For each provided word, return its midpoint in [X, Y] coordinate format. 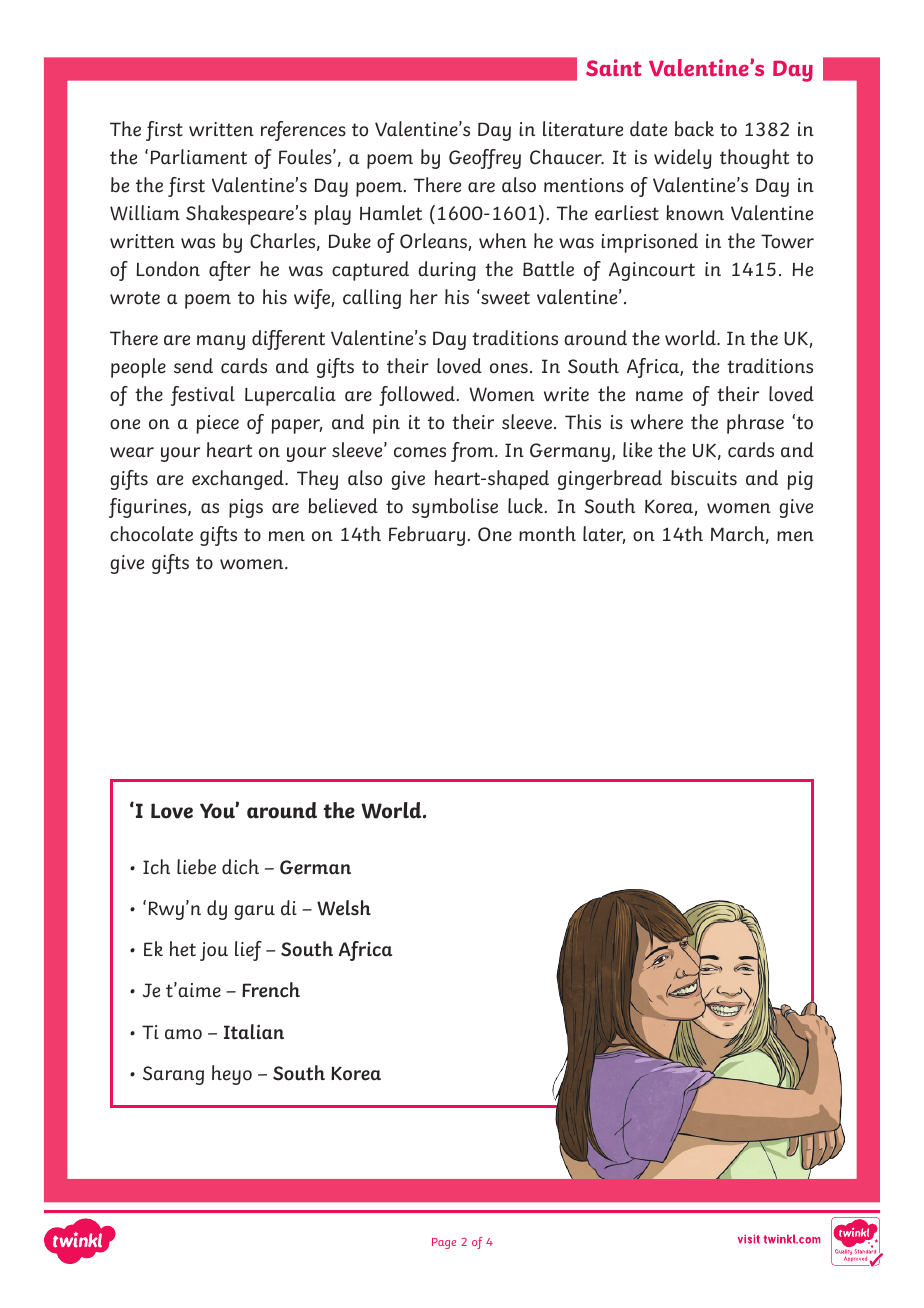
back [694, 129]
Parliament [199, 157]
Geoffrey [485, 159]
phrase [755, 424]
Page [444, 1243]
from [473, 452]
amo [183, 1034]
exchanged [239, 480]
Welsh [344, 908]
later [604, 535]
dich [240, 867]
